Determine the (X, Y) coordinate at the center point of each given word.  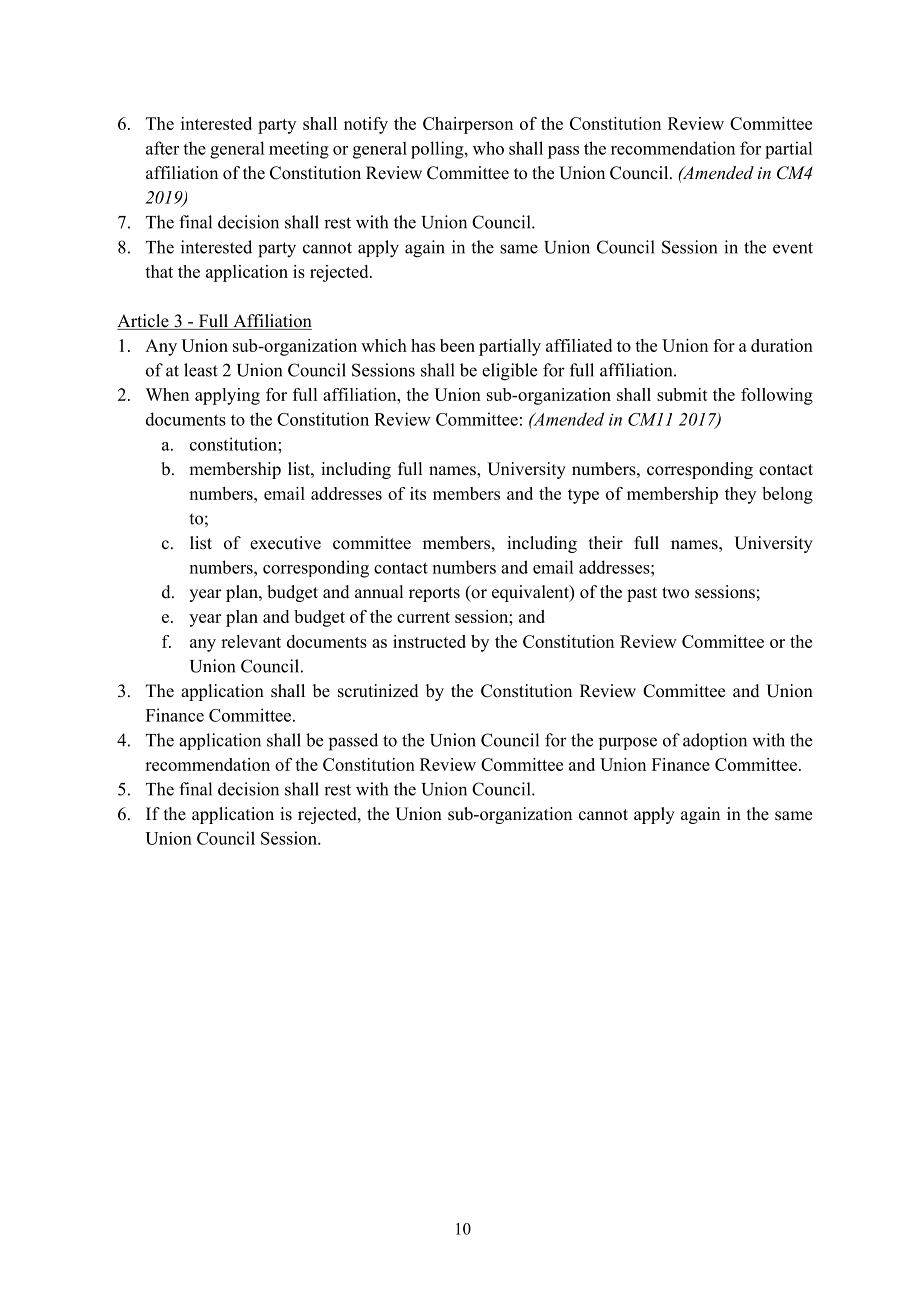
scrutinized (378, 691)
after (162, 148)
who (488, 148)
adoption (715, 741)
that (159, 271)
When (167, 394)
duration (782, 345)
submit (682, 394)
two (675, 593)
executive (285, 543)
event (793, 248)
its (418, 493)
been (457, 345)
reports (434, 594)
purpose (628, 743)
